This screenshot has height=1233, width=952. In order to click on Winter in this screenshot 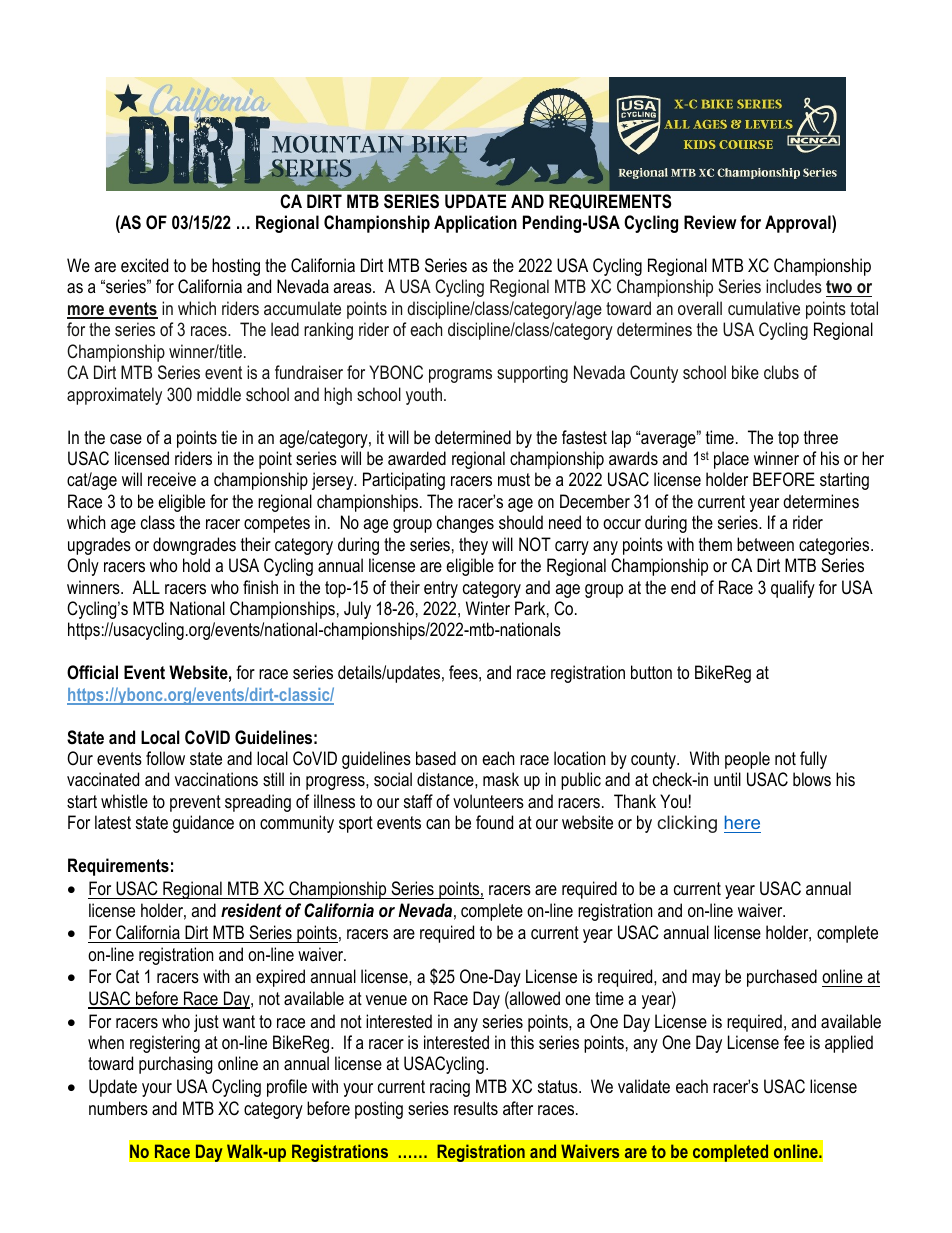, I will do `click(488, 608)`.
